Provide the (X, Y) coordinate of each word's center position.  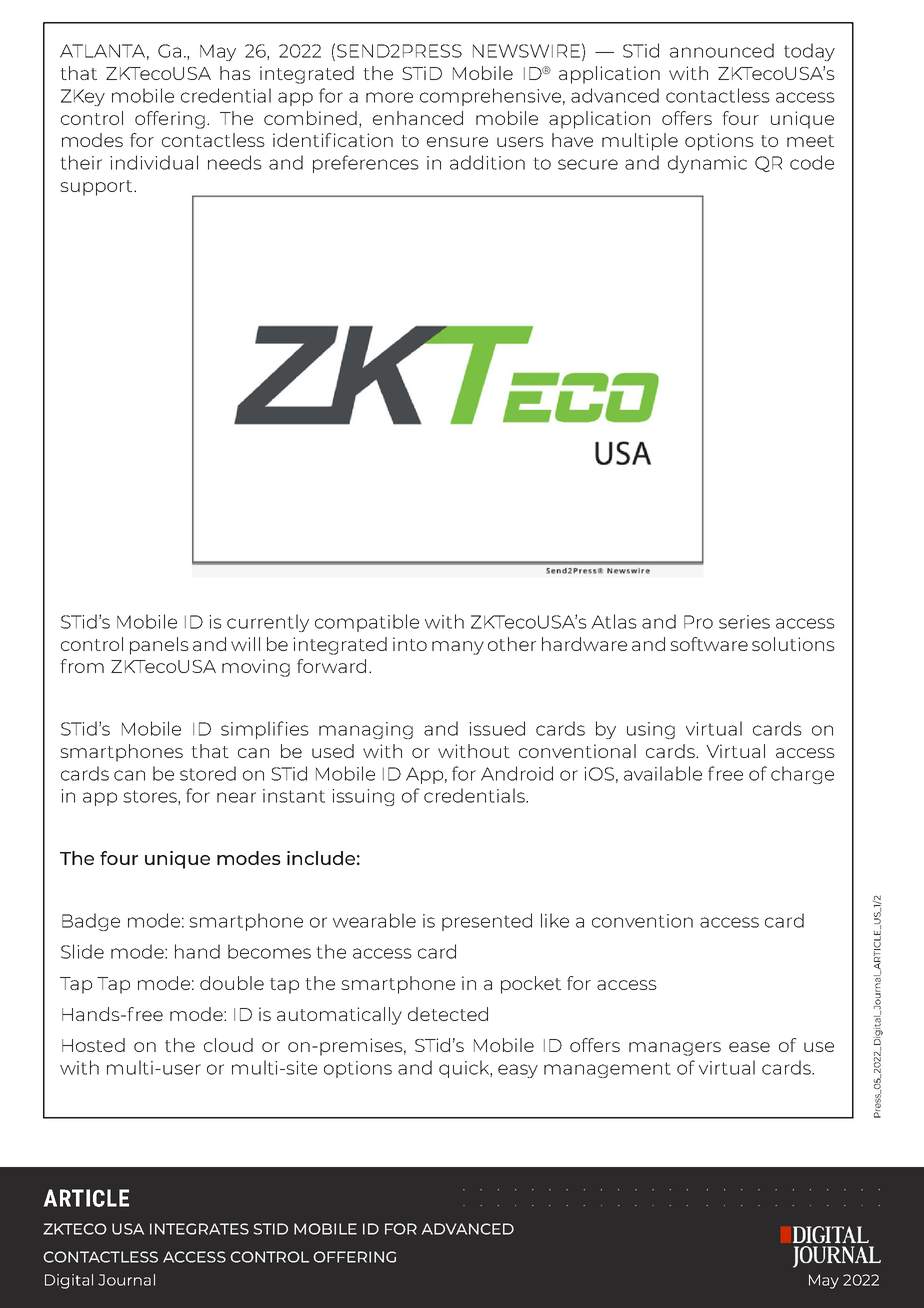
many (458, 648)
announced (722, 50)
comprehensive (490, 97)
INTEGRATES (199, 1229)
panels (159, 646)
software (709, 644)
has (235, 73)
